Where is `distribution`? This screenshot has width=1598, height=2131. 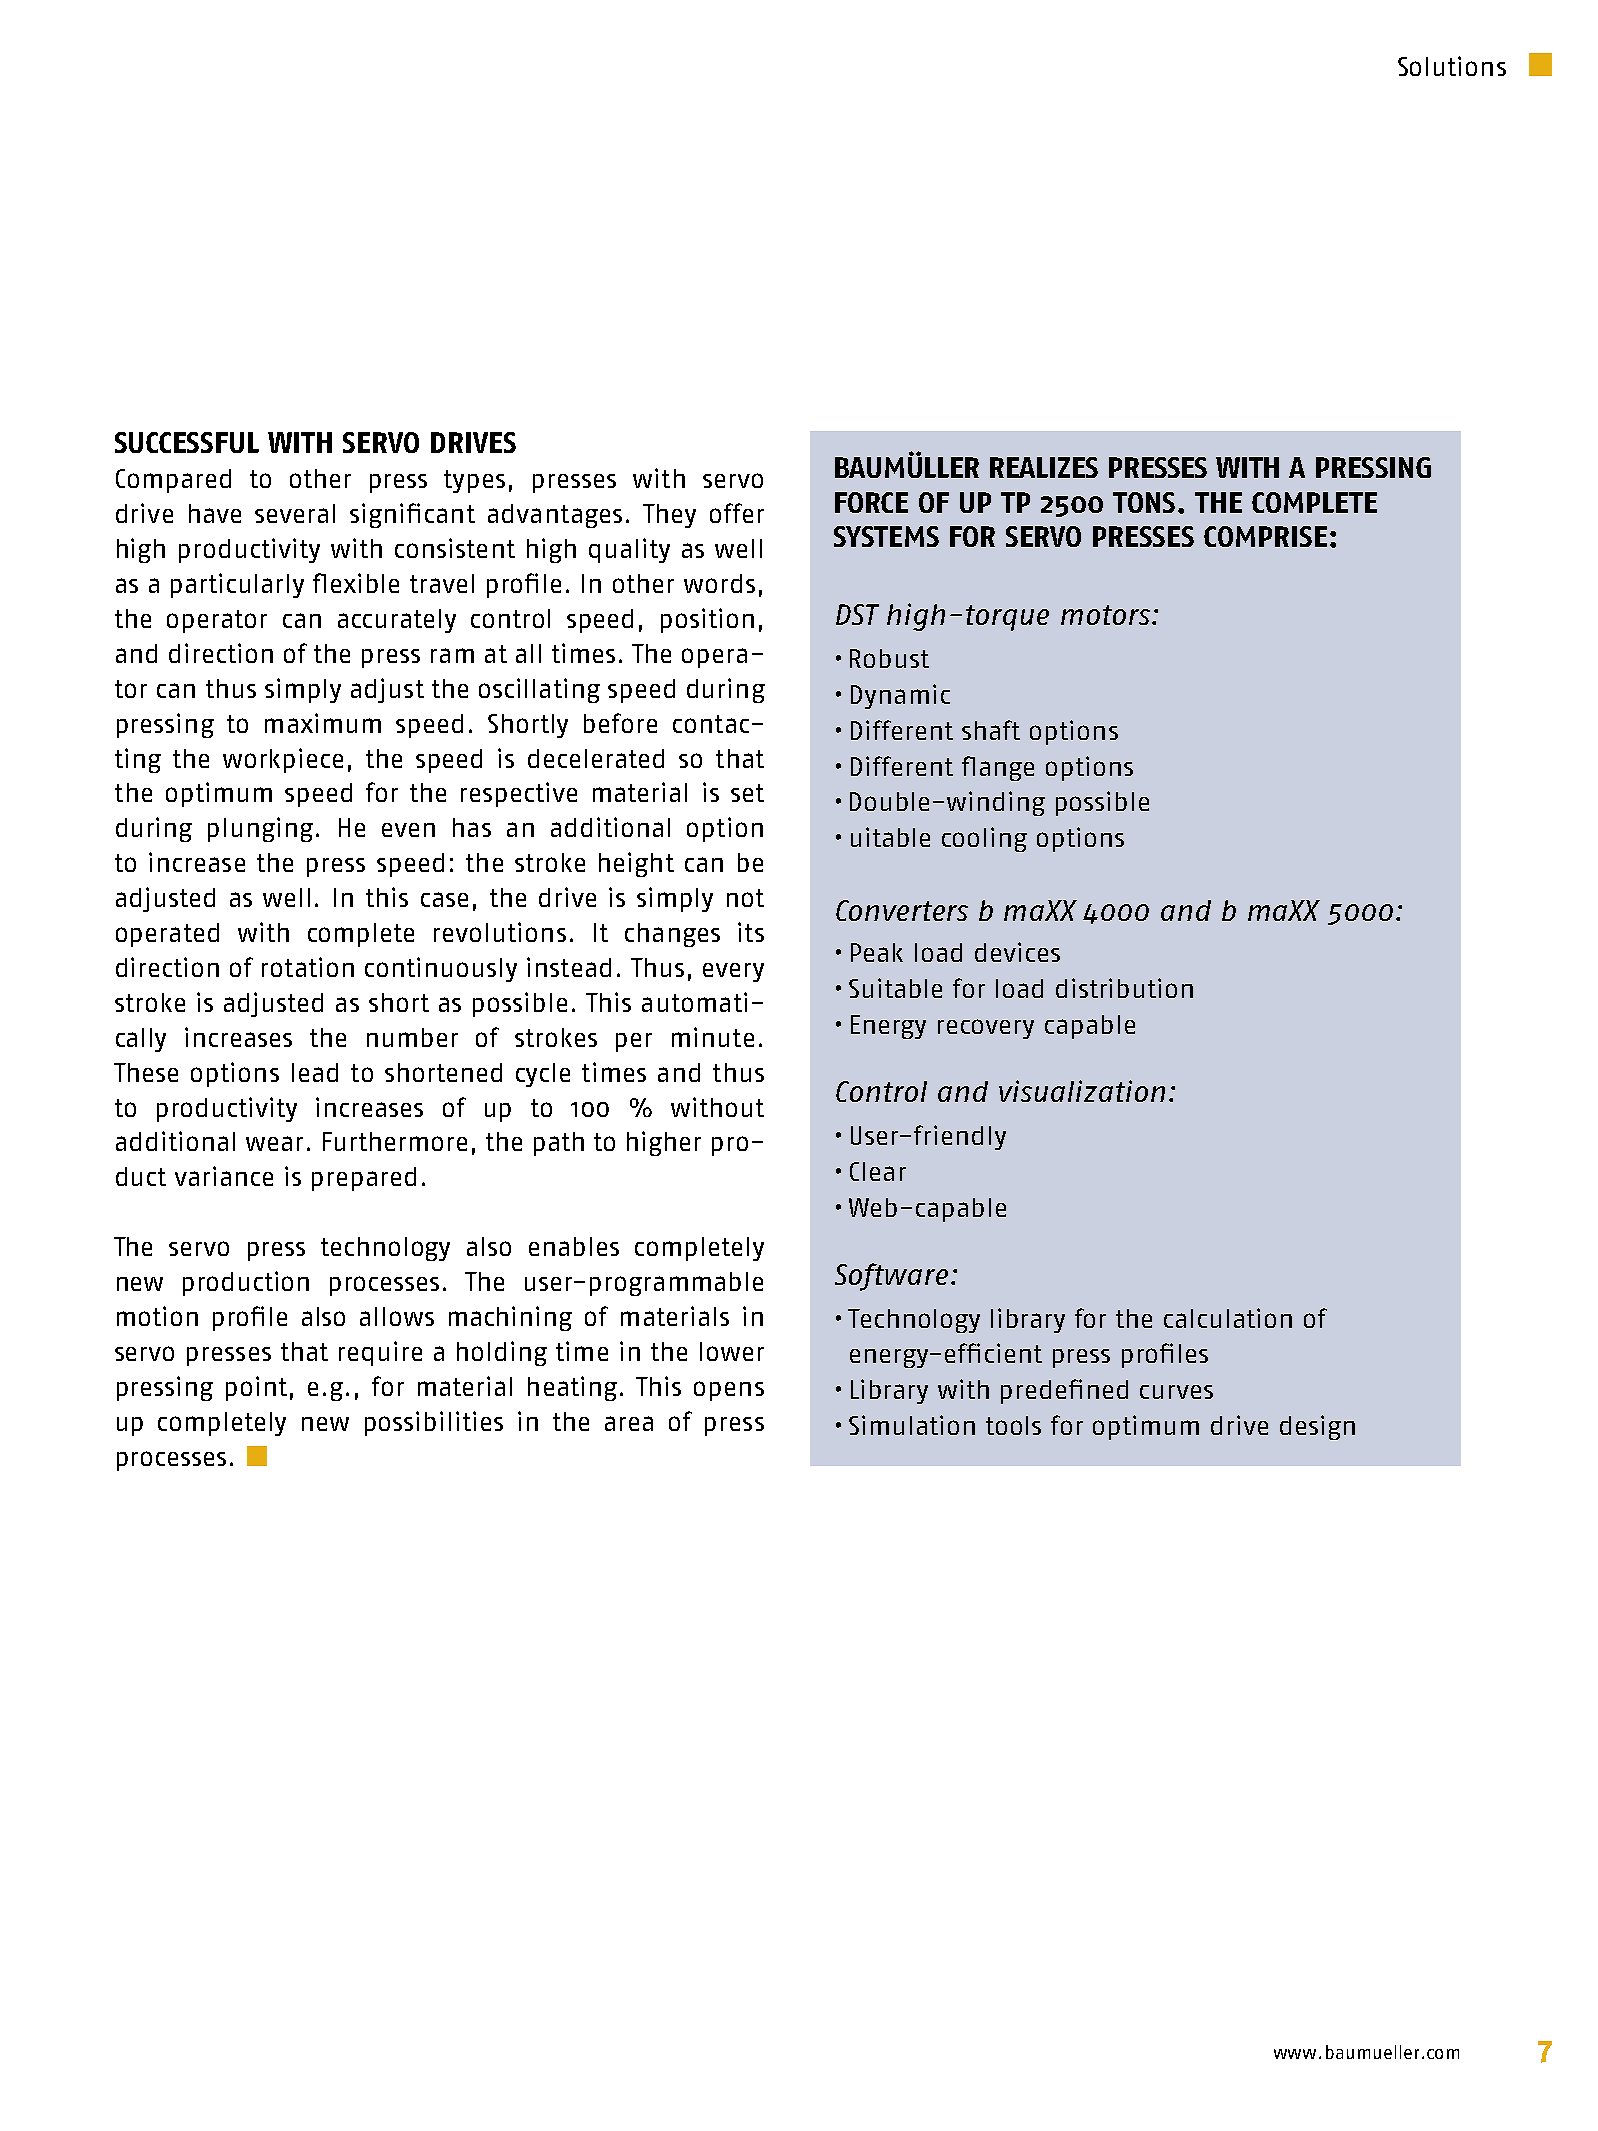
distribution is located at coordinates (1124, 988).
